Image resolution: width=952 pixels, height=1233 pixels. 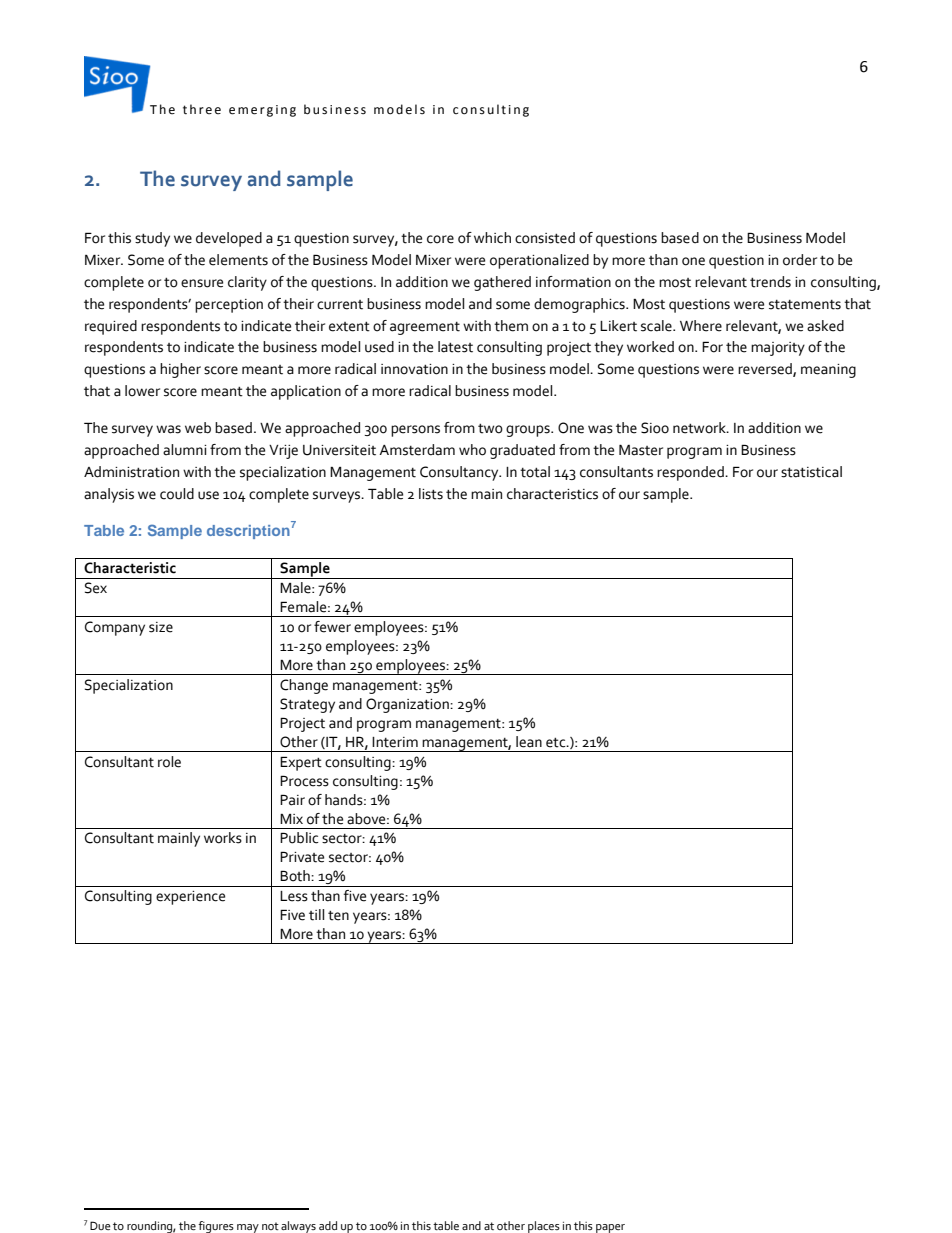 I want to click on Organization, so click(x=408, y=705).
